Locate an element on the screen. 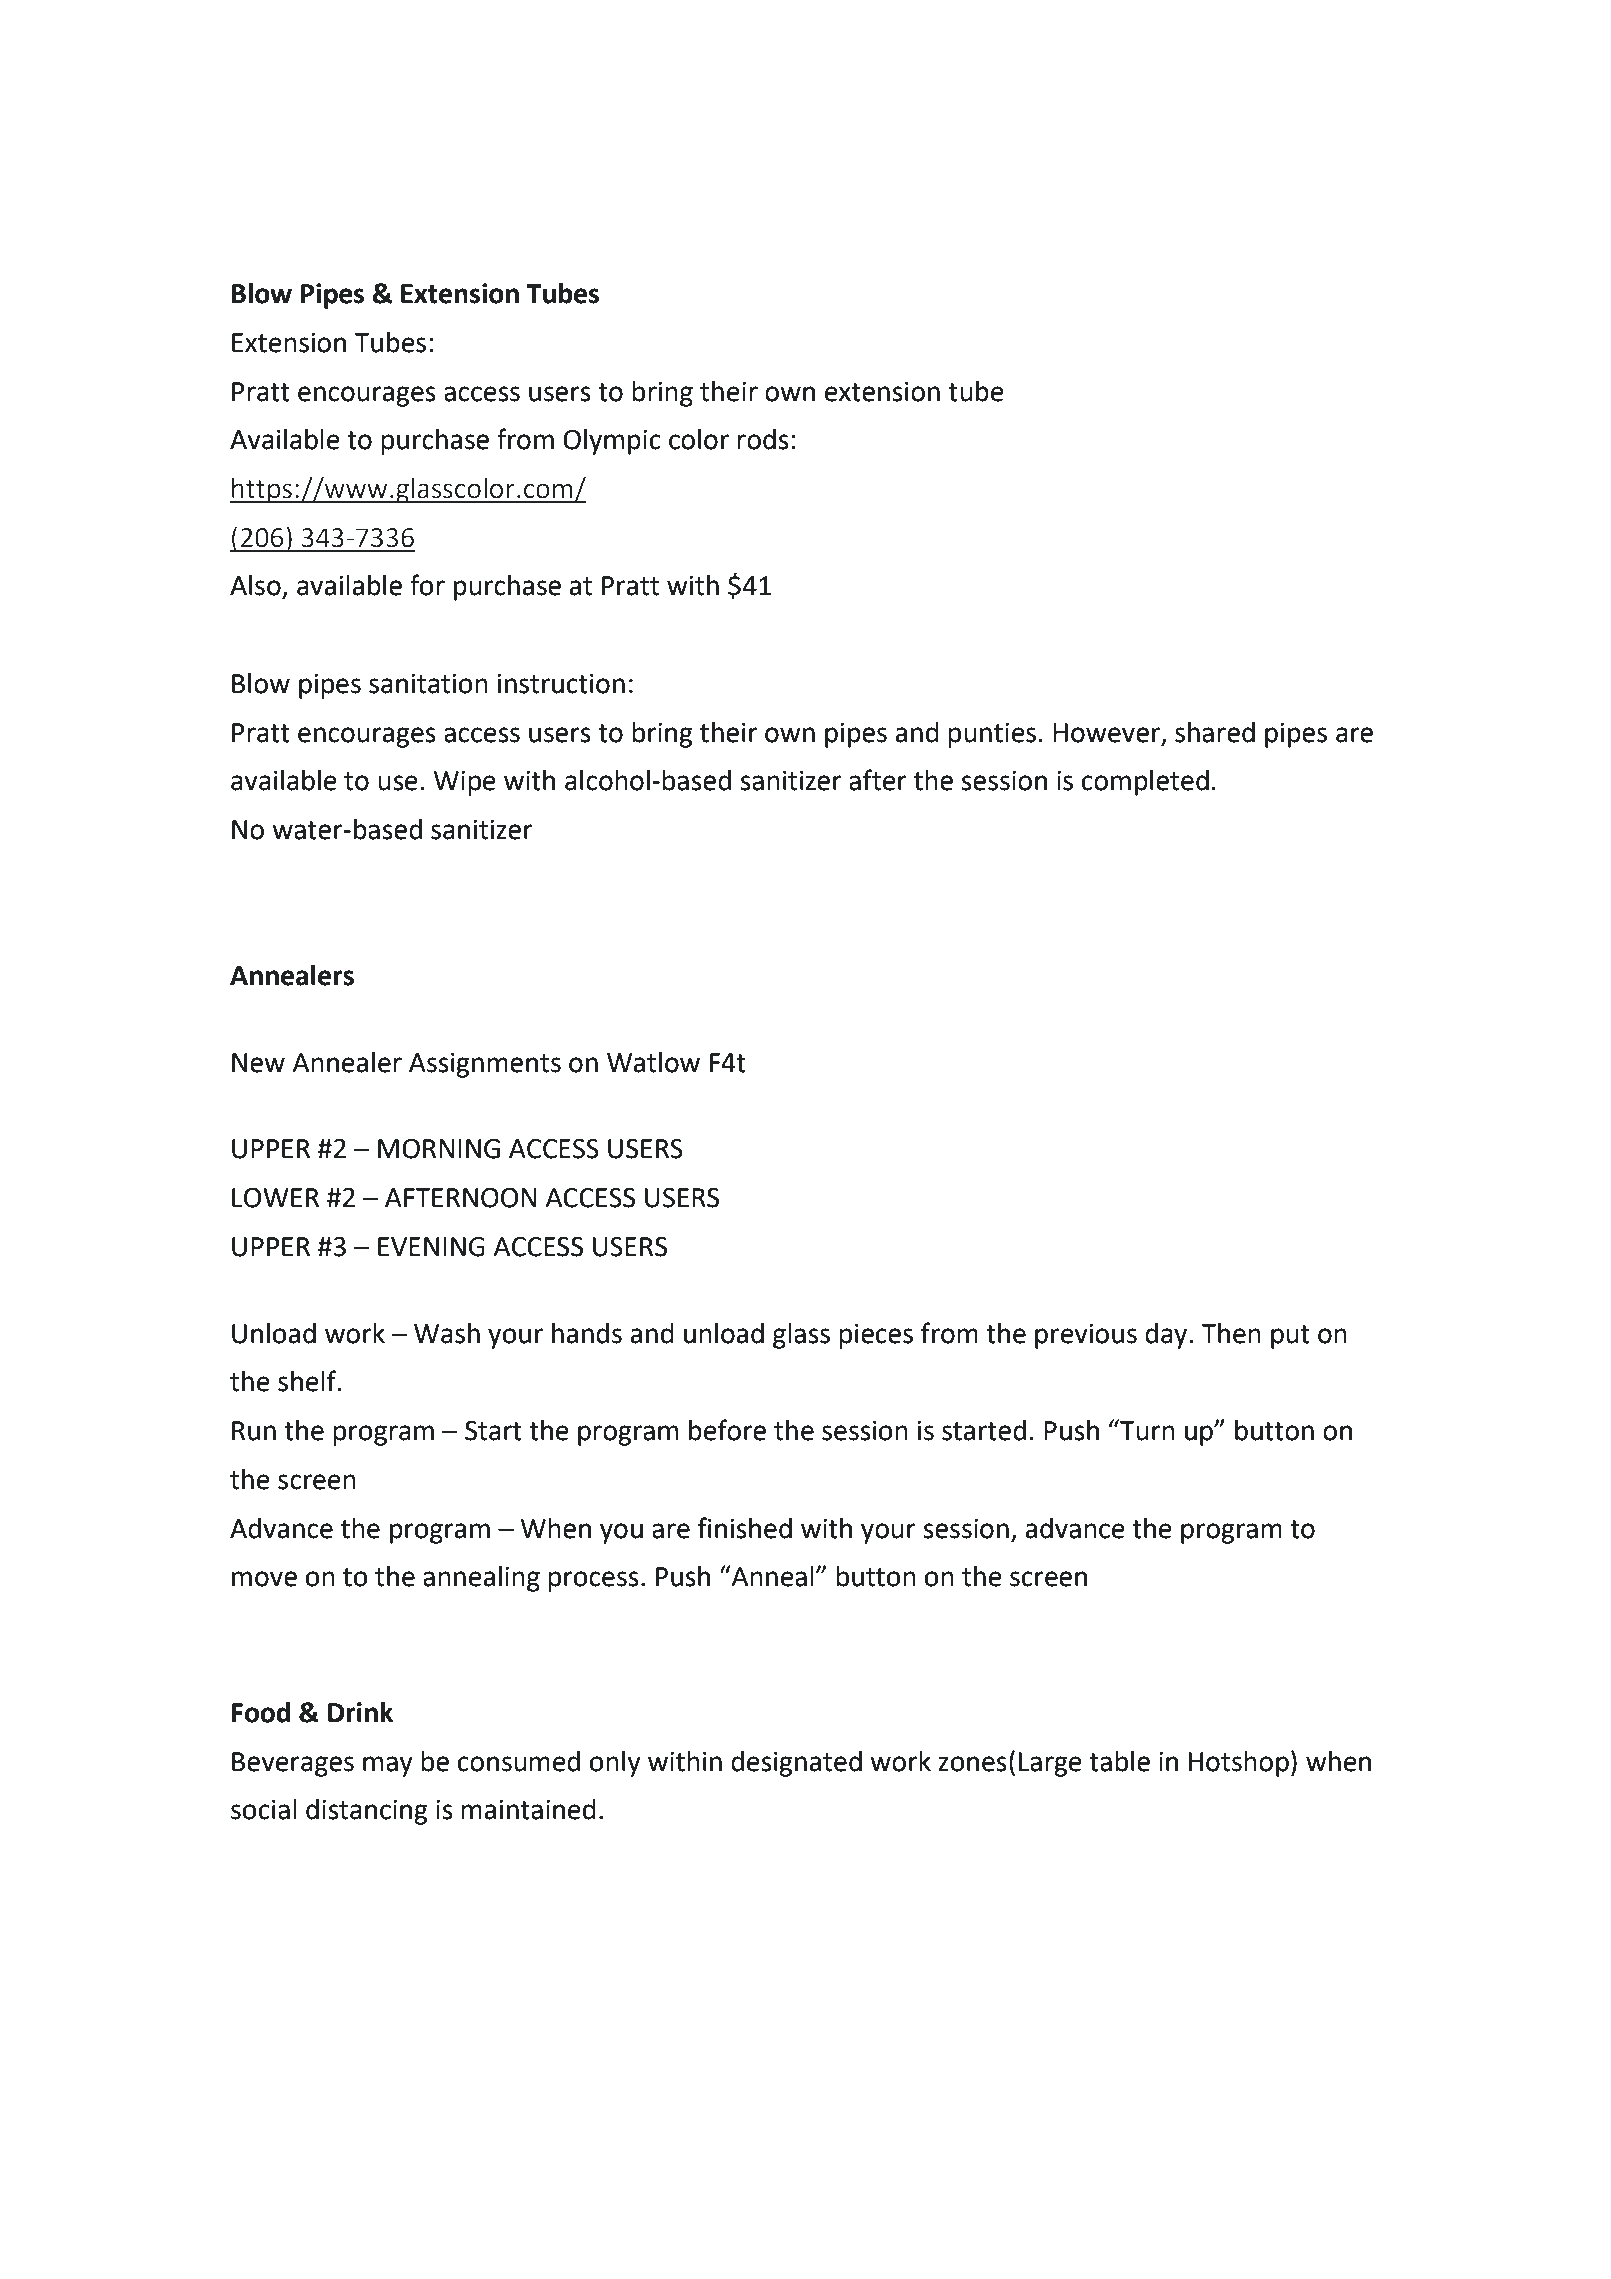 This screenshot has width=1611, height=2279. Wipe is located at coordinates (465, 783).
